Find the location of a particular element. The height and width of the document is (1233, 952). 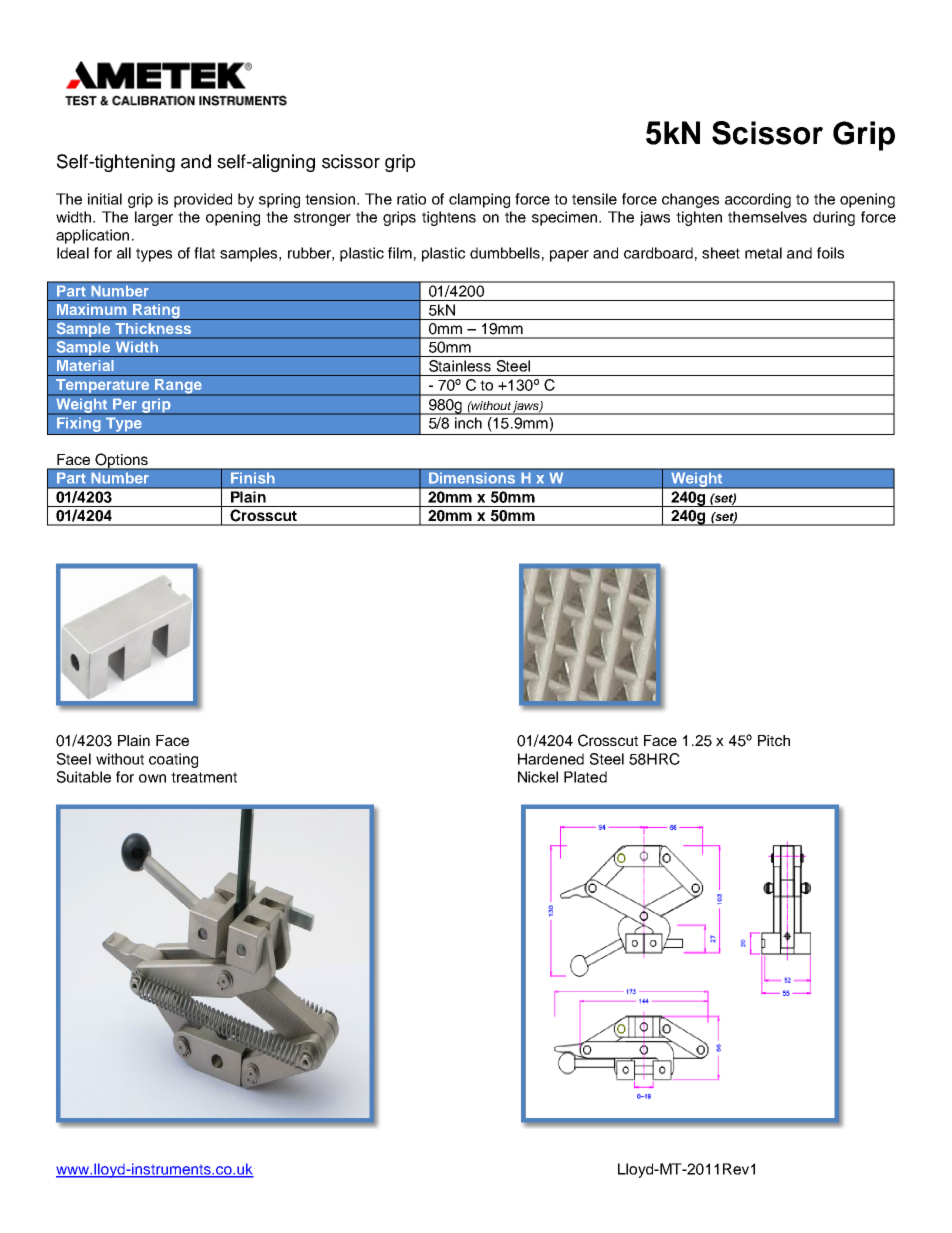

themselves is located at coordinates (767, 217).
